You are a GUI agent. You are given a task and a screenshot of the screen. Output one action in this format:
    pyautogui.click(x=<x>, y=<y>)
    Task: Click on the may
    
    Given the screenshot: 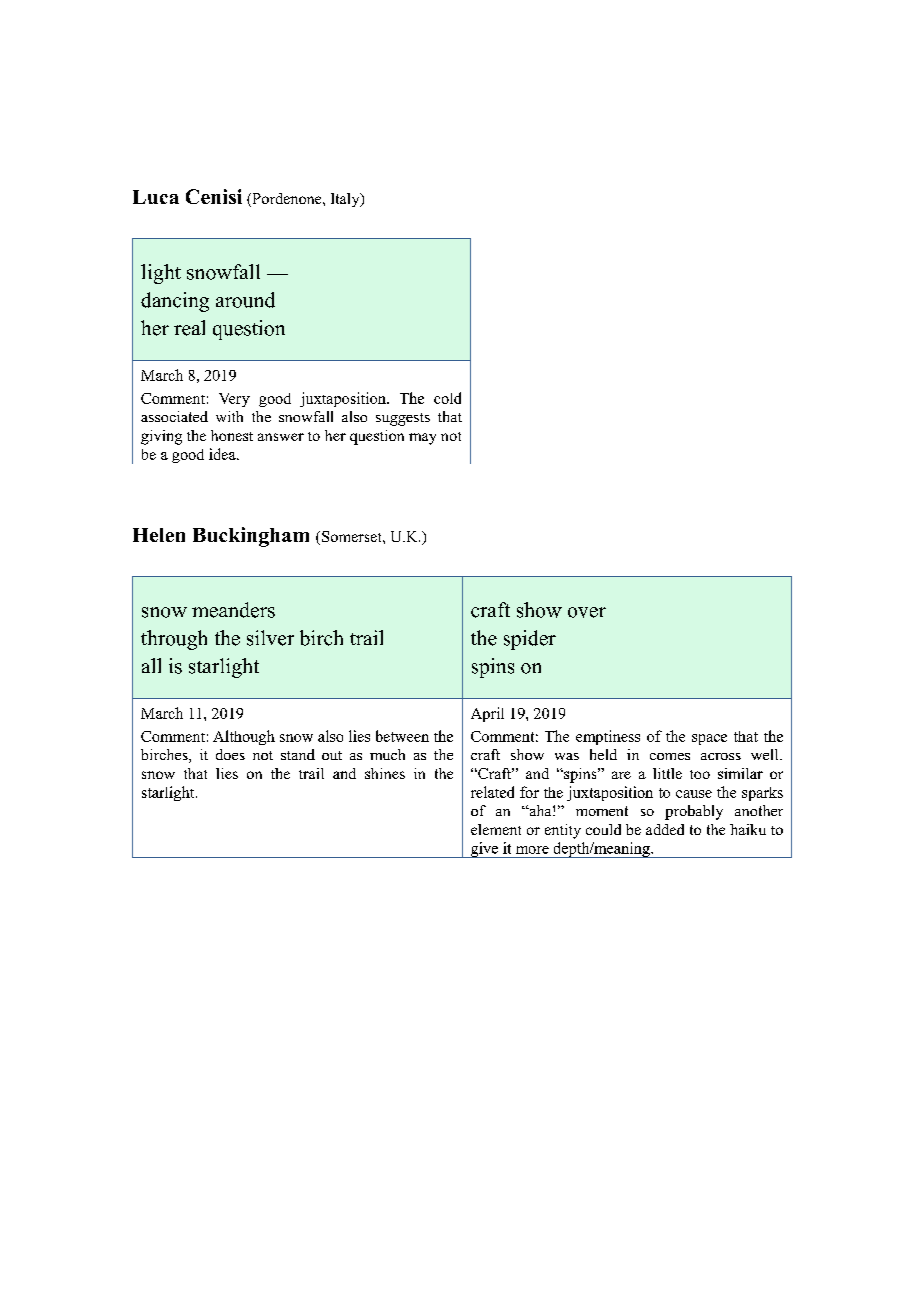 What is the action you would take?
    pyautogui.click(x=422, y=439)
